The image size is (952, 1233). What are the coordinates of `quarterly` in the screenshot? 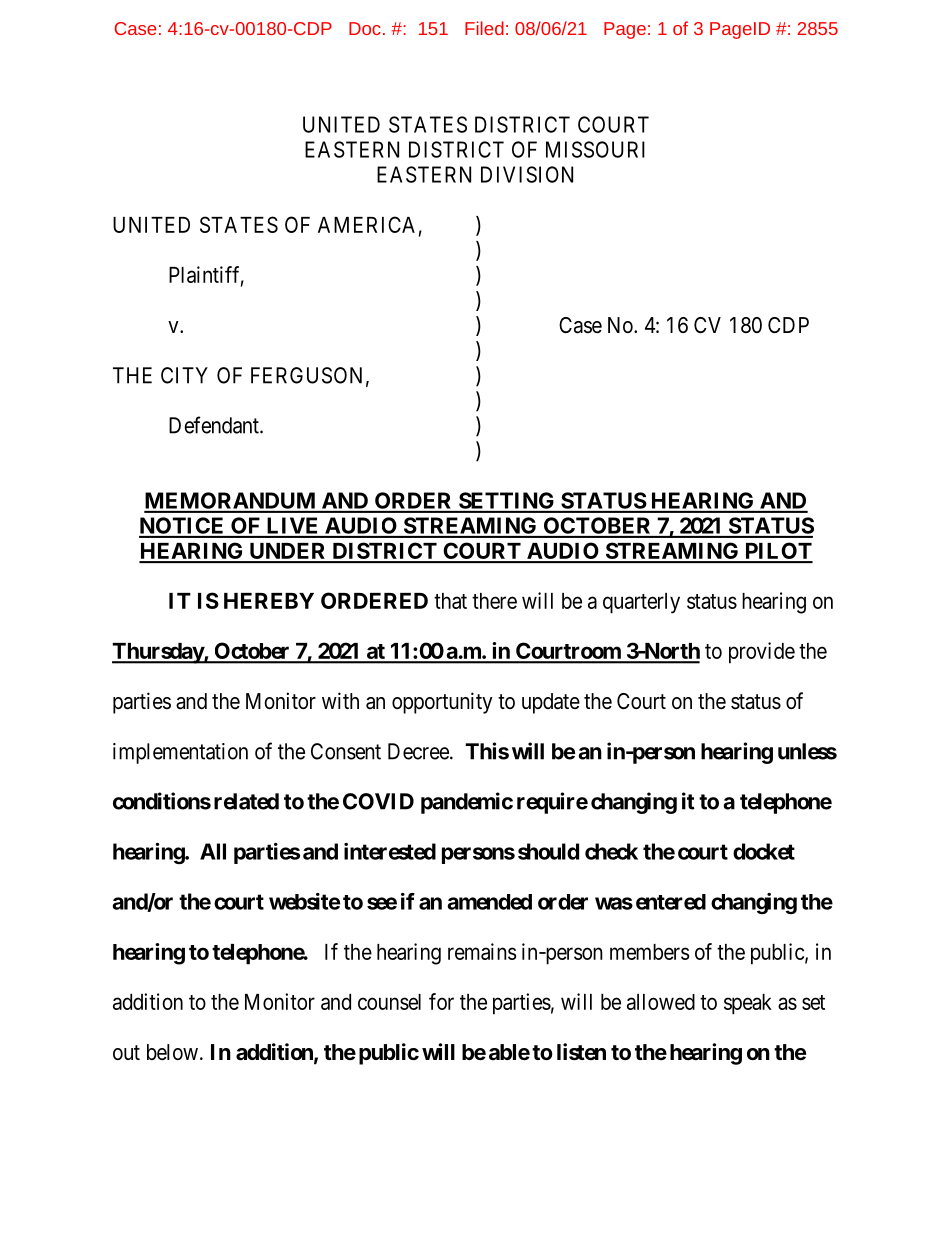 It's located at (641, 603).
